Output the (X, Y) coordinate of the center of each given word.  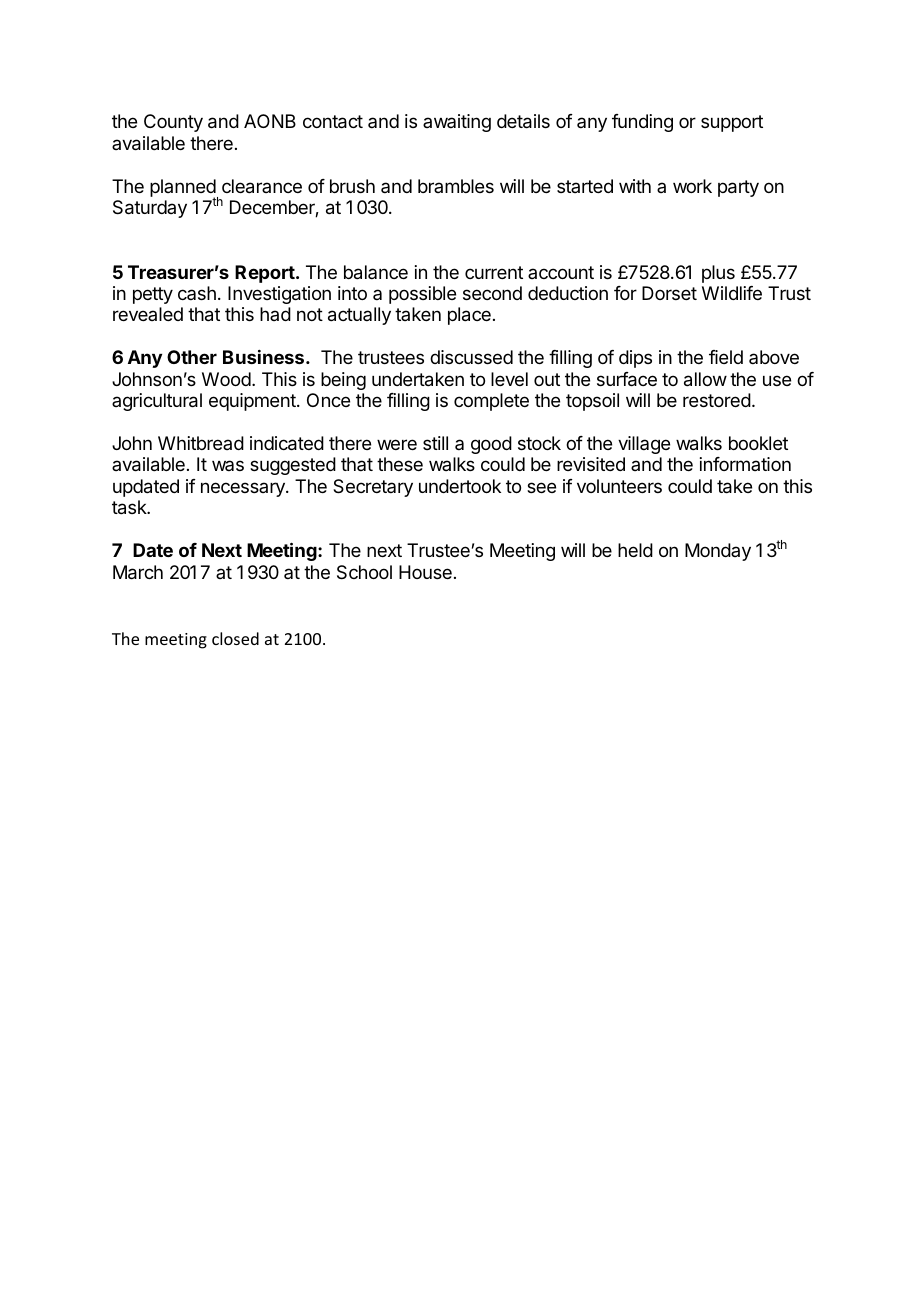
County (173, 123)
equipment (253, 402)
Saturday (150, 209)
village (644, 445)
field (726, 357)
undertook (460, 486)
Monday (718, 552)
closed (235, 638)
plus (718, 274)
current (494, 272)
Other (192, 357)
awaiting (457, 123)
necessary (244, 489)
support (732, 123)
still (435, 443)
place (469, 316)
